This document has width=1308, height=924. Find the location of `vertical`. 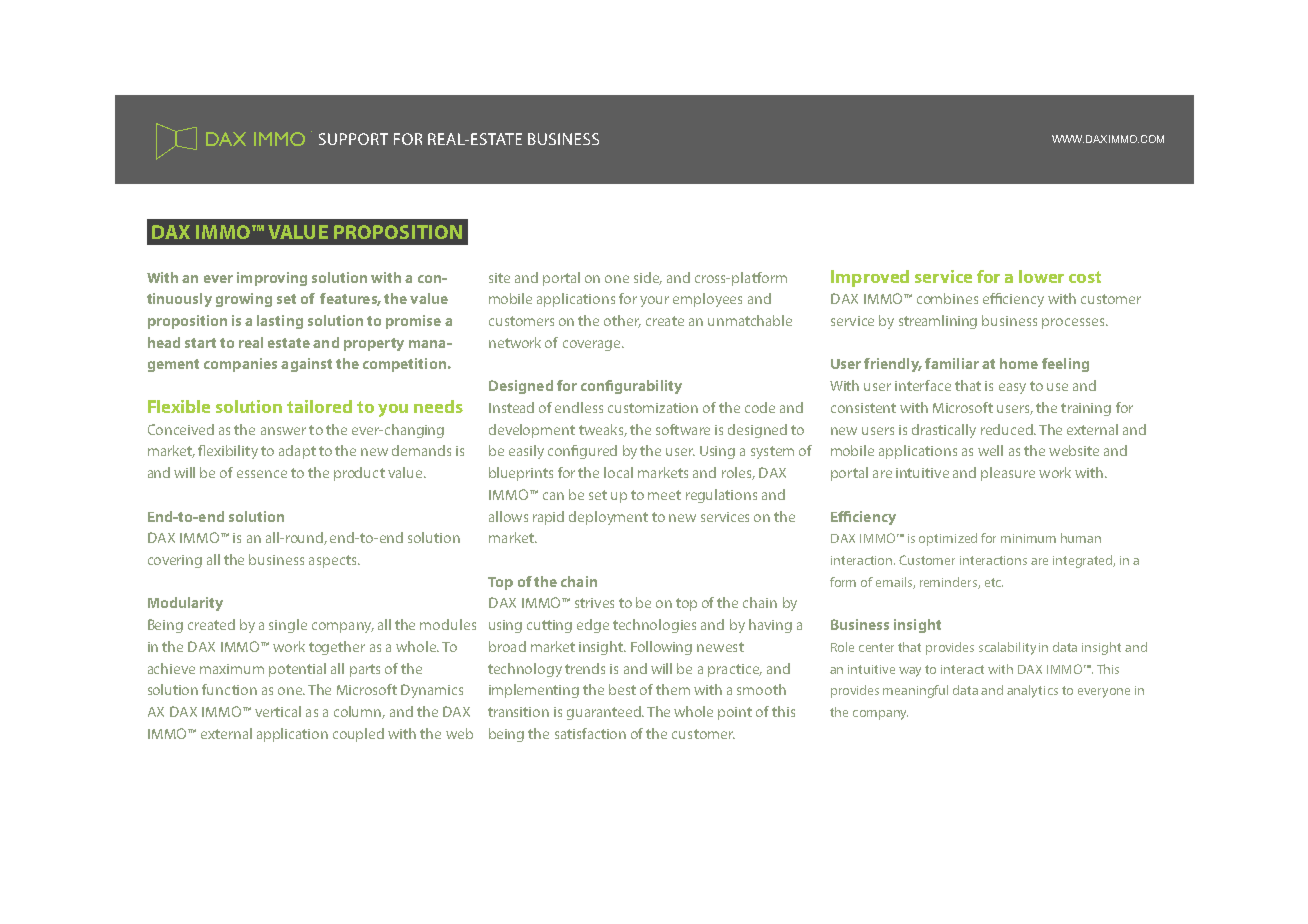

vertical is located at coordinates (278, 711).
